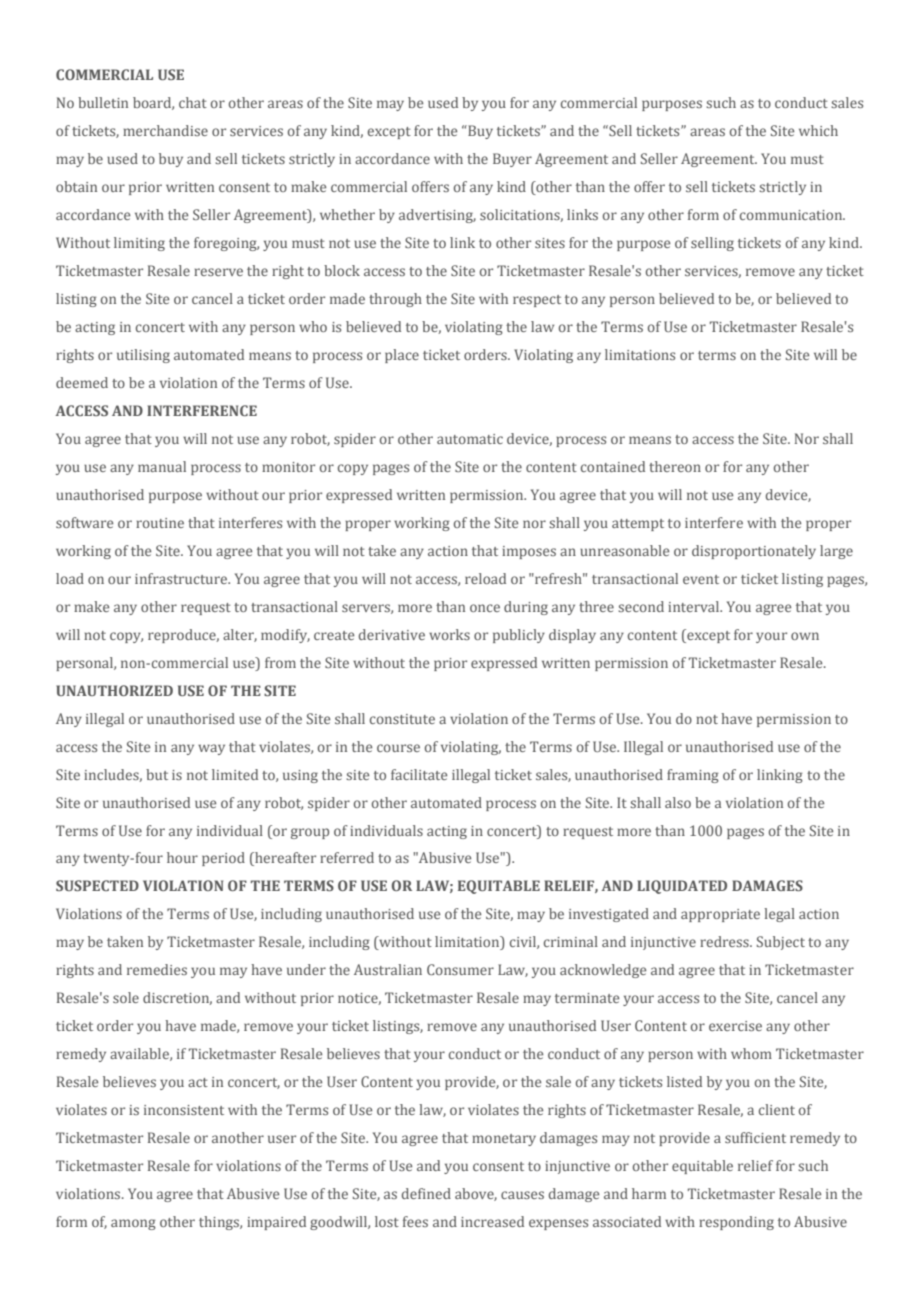 The width and height of the image is (924, 1308). What do you see at coordinates (470, 439) in the image?
I see `automatic` at bounding box center [470, 439].
